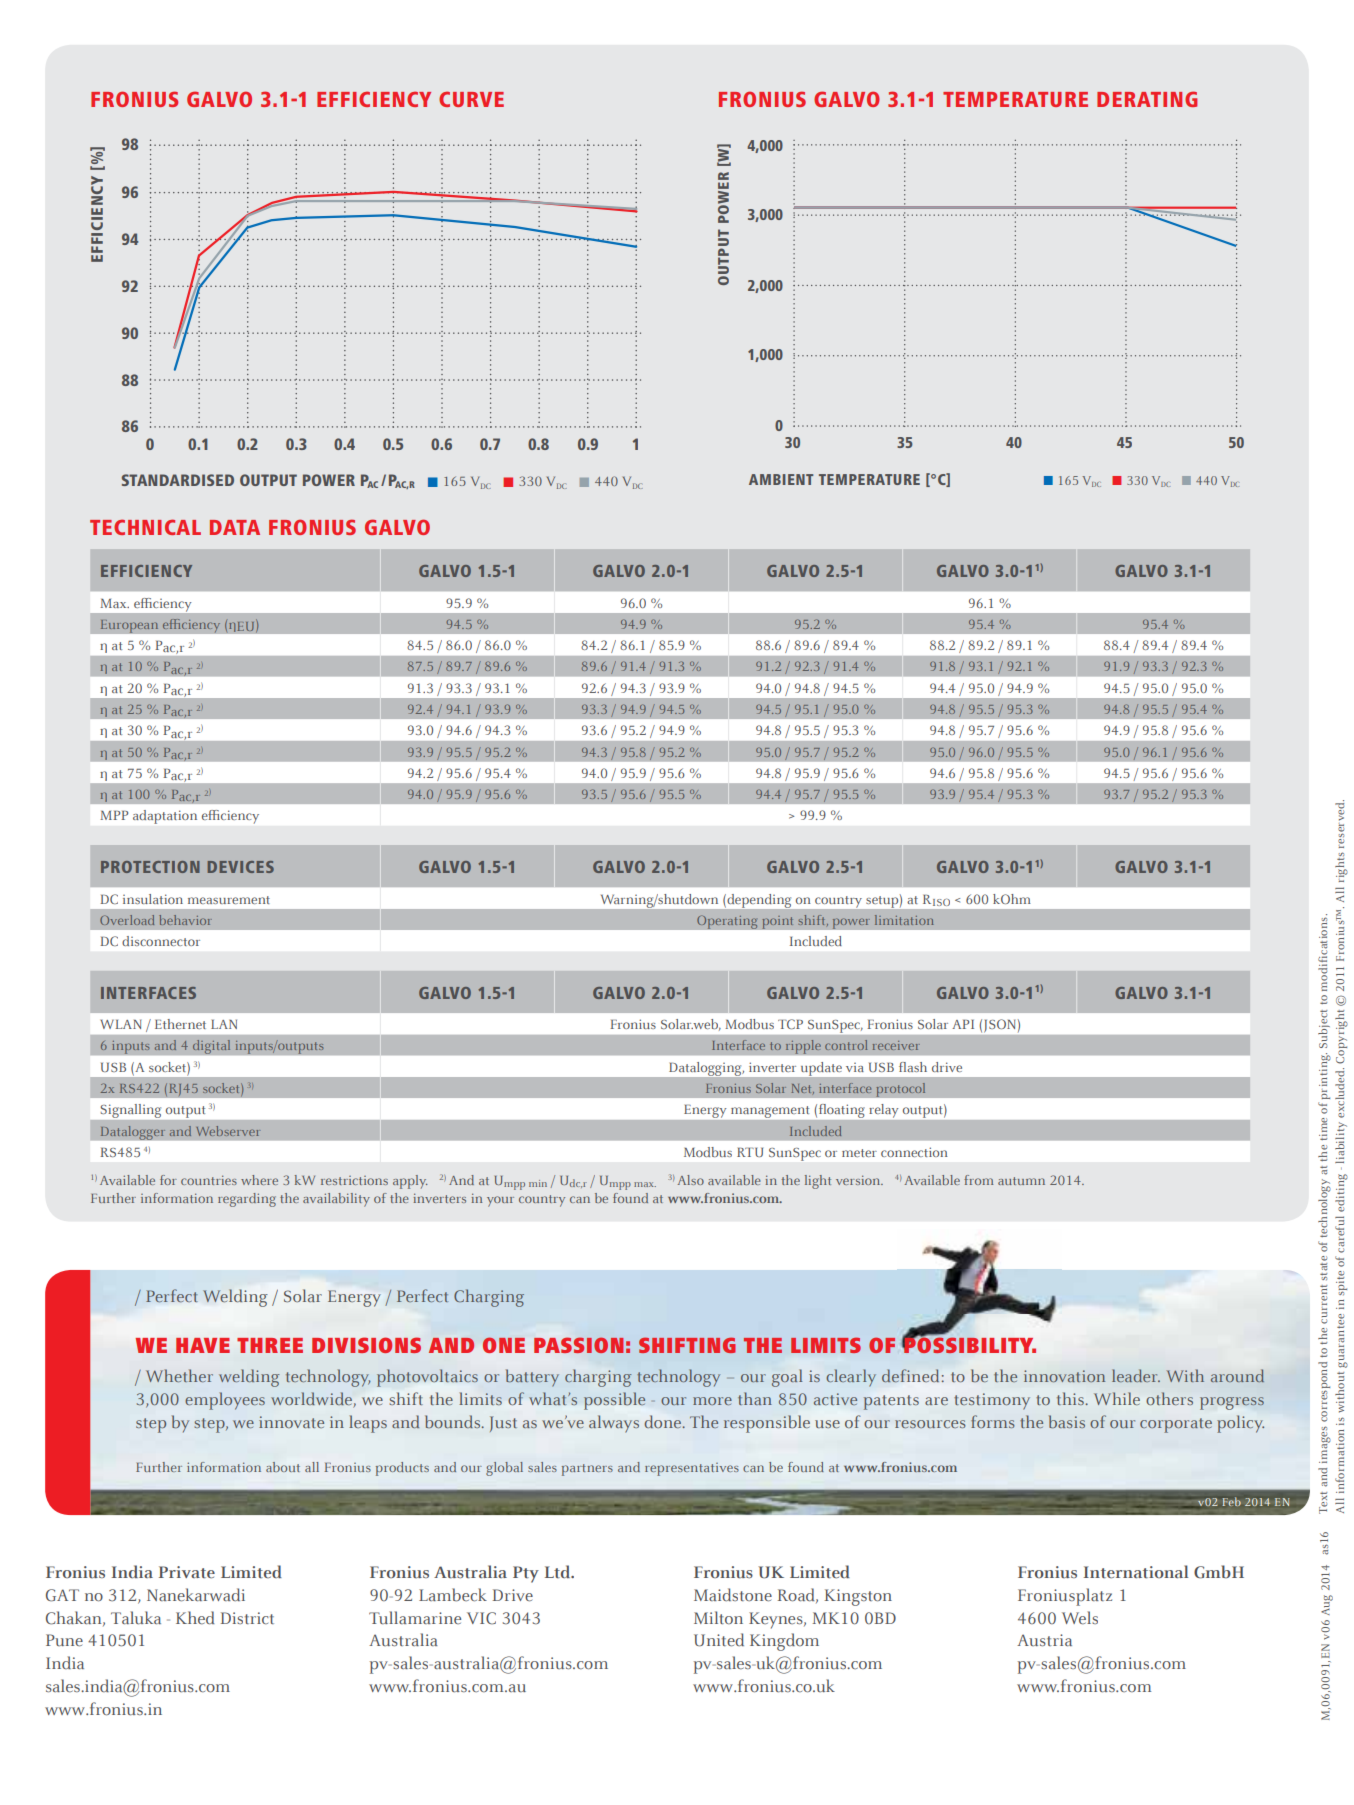 The image size is (1354, 1805). I want to click on DERATING, so click(1147, 99).
